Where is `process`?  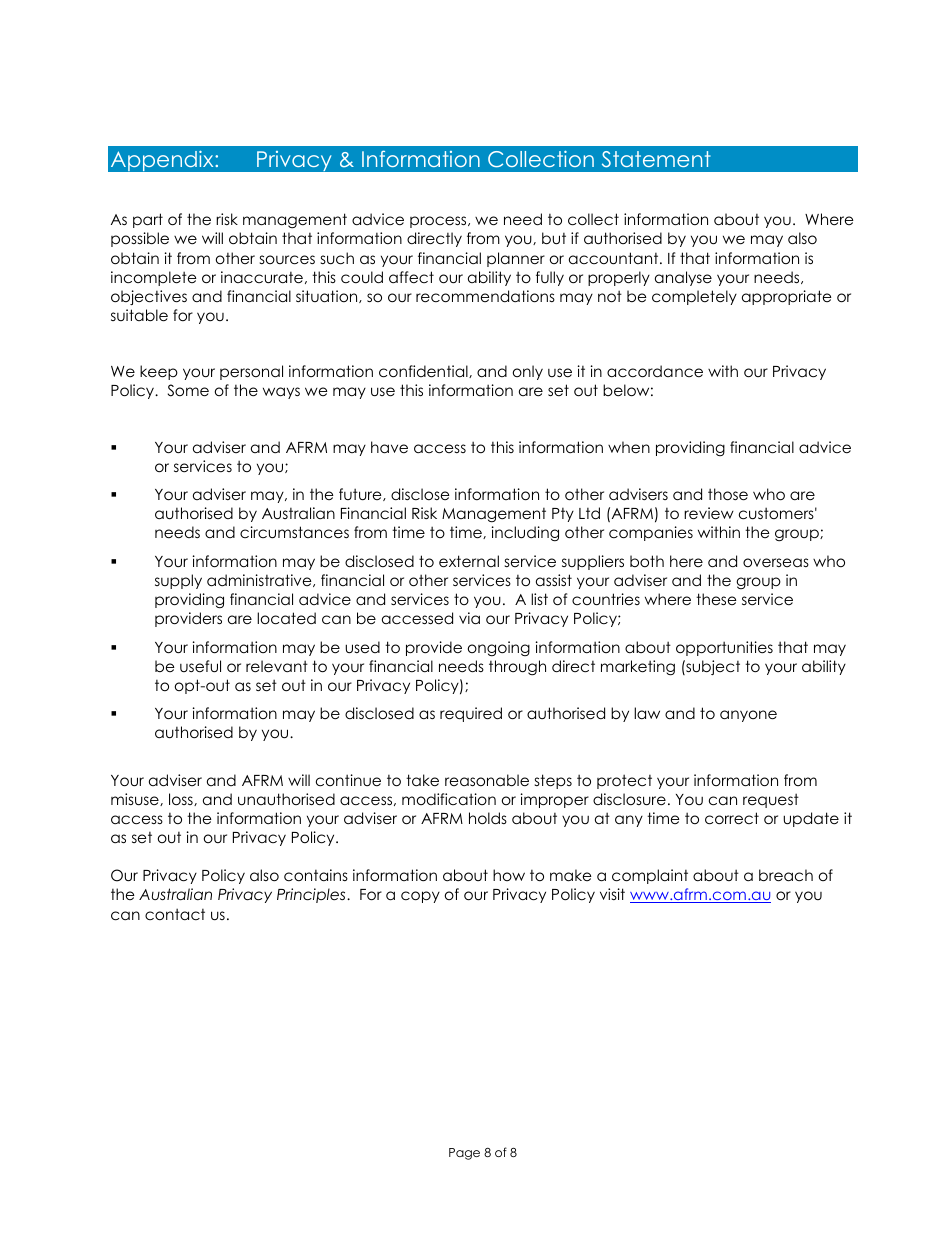 process is located at coordinates (439, 222).
